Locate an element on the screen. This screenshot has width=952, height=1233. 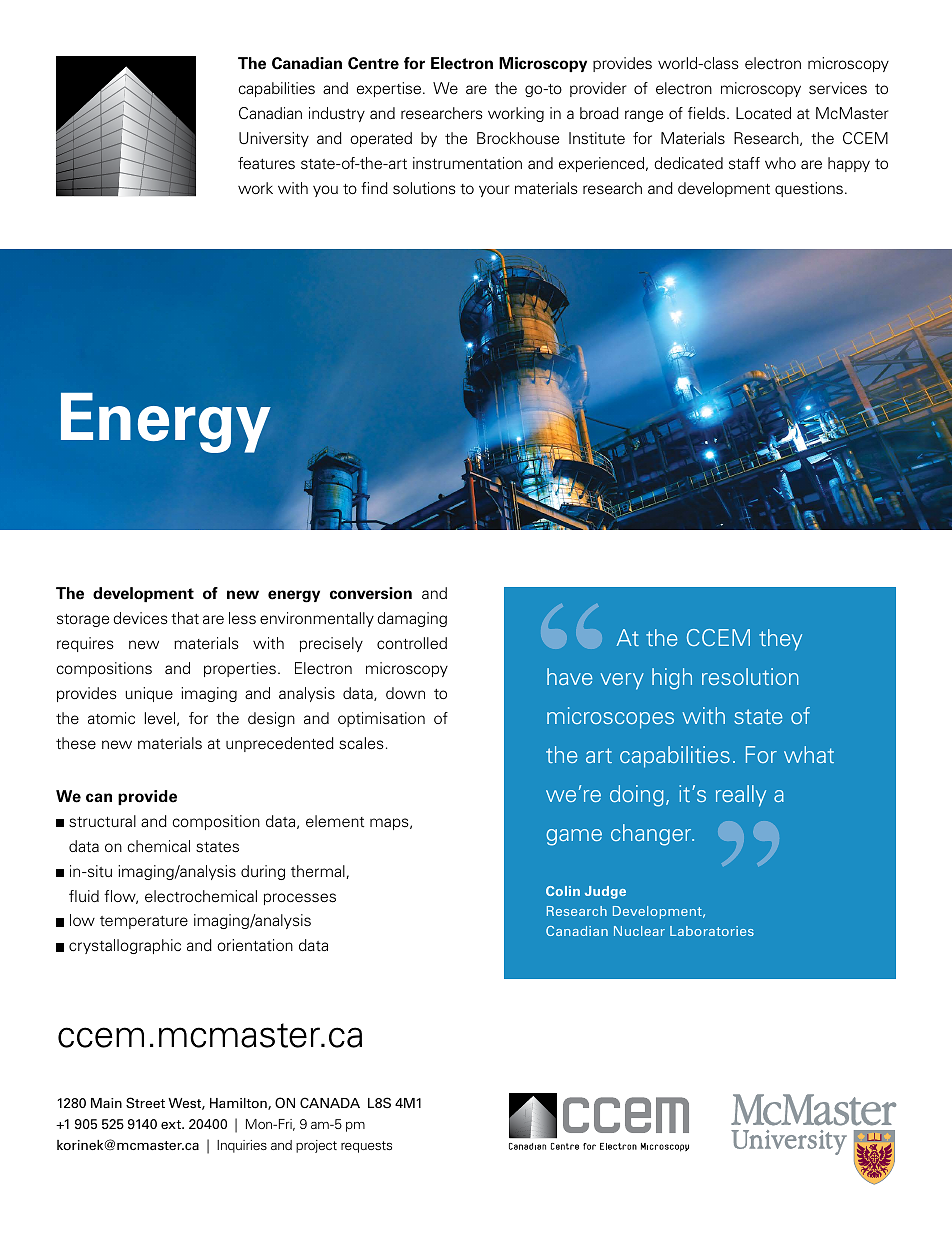
that is located at coordinates (185, 618).
